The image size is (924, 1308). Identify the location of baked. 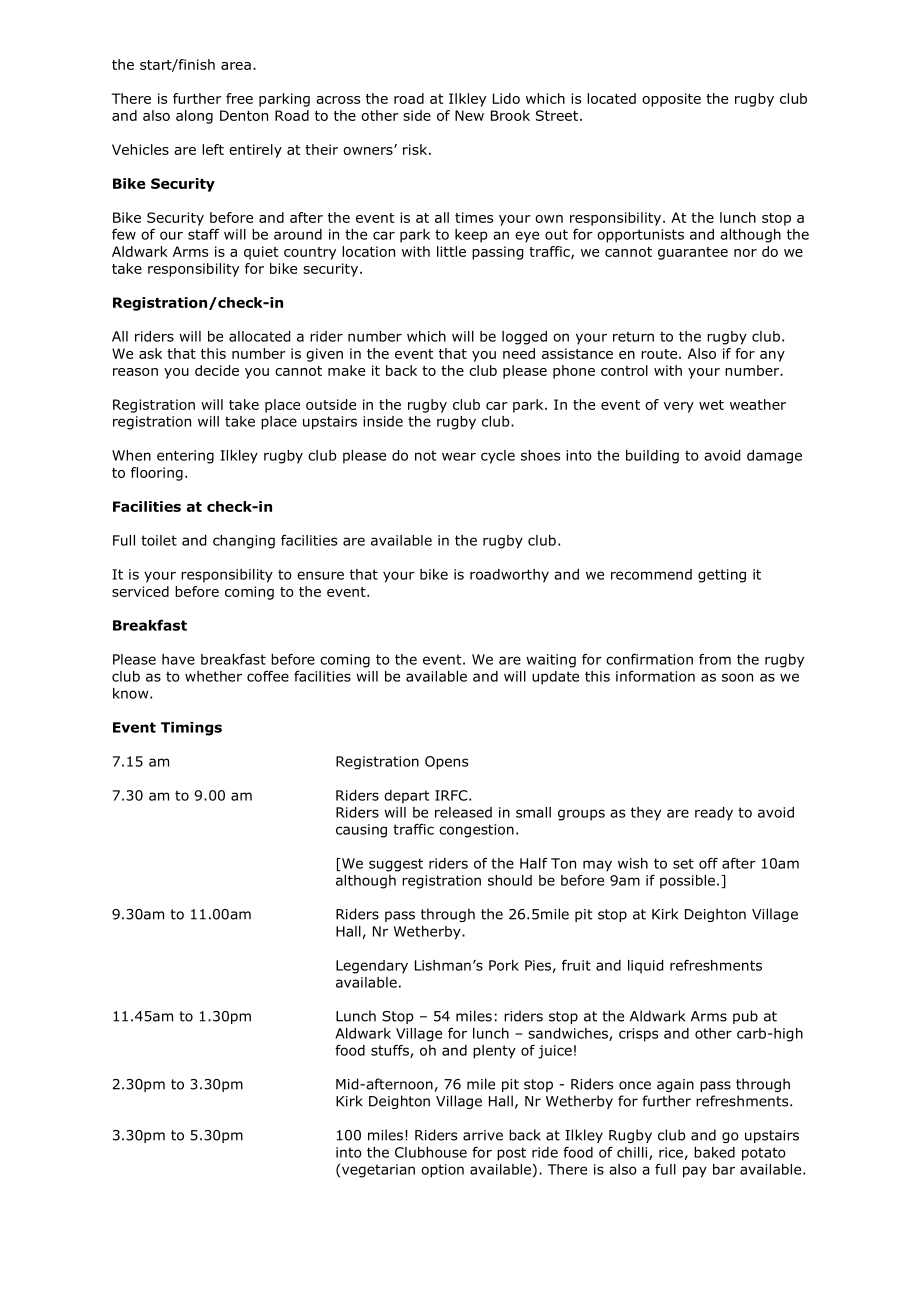
(714, 1152).
